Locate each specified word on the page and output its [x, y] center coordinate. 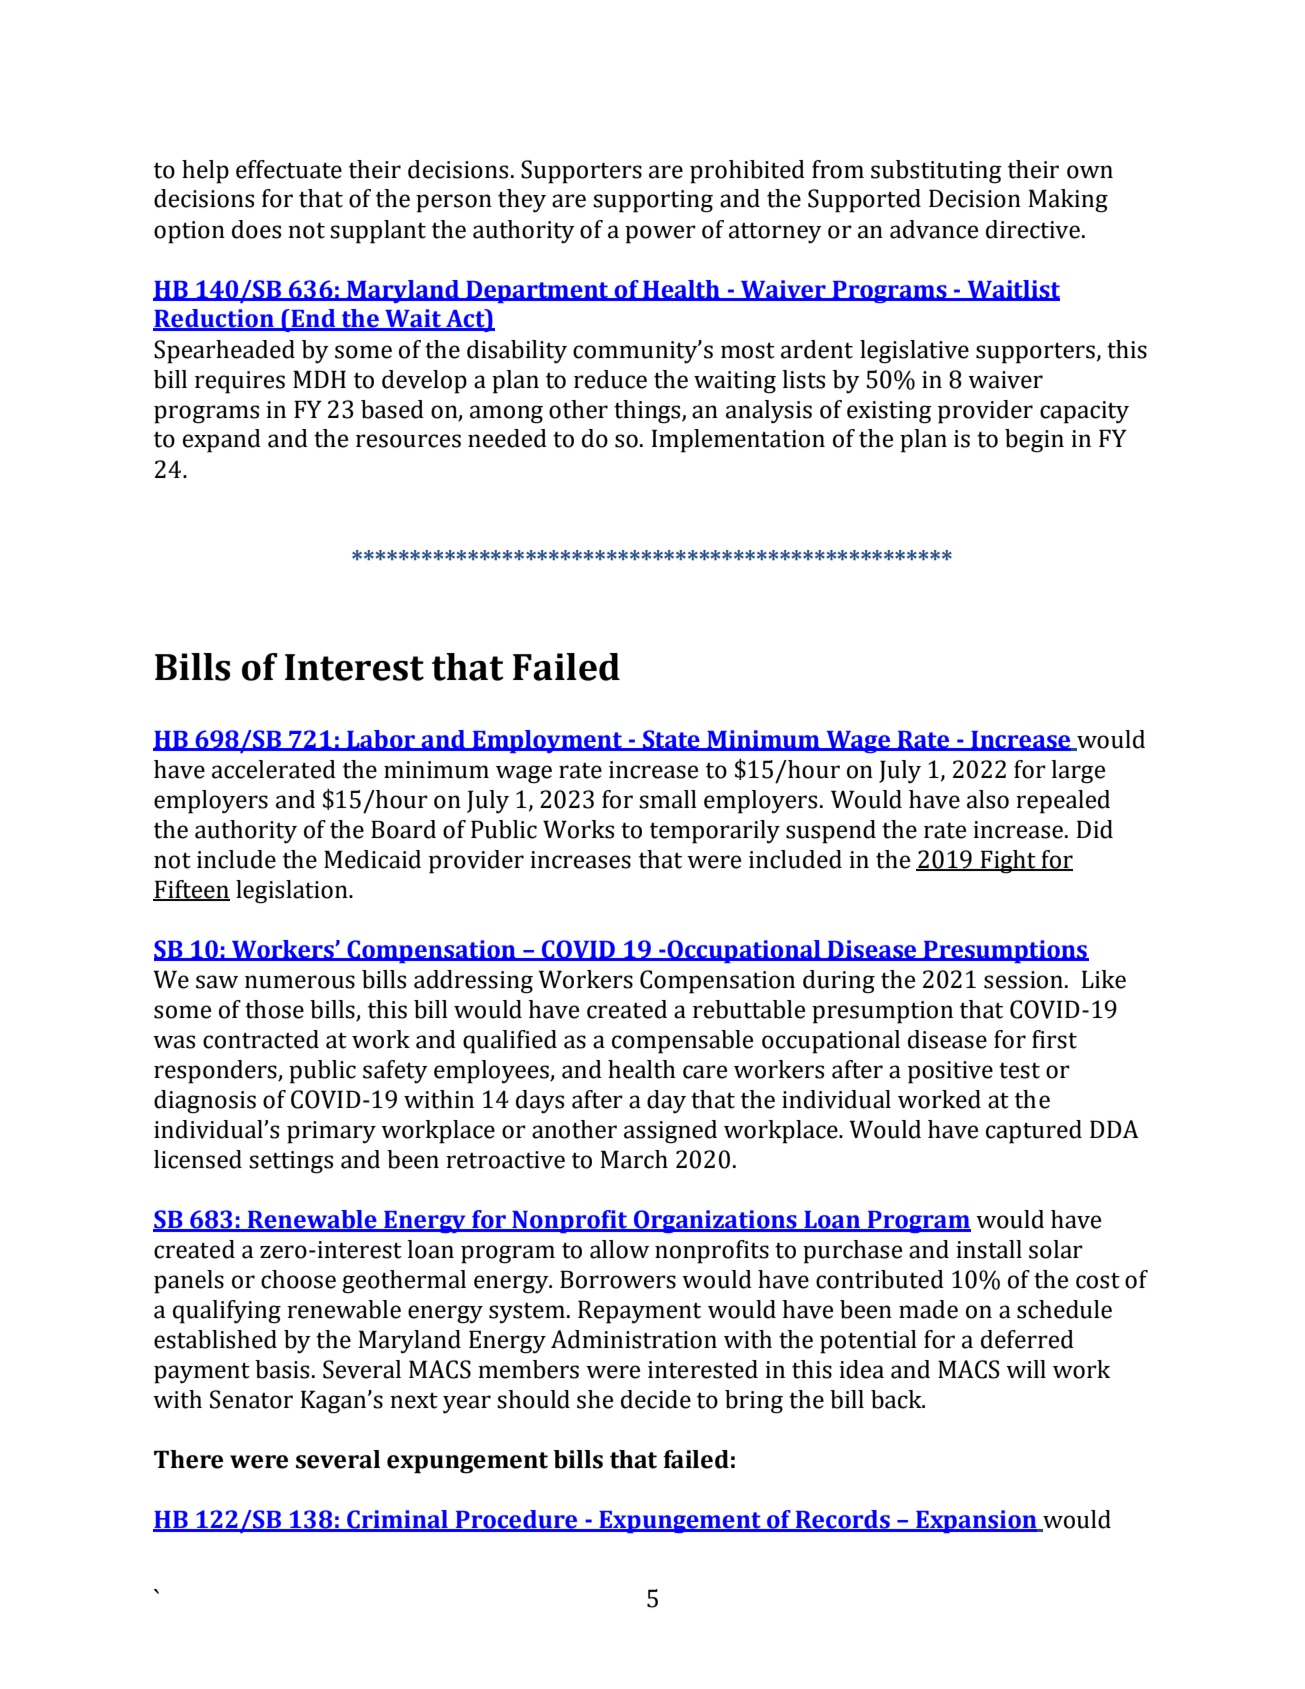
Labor [381, 740]
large [1078, 772]
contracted [261, 1039]
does [256, 229]
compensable [682, 1042]
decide [656, 1399]
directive [1033, 229]
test [1019, 1070]
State [671, 740]
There [188, 1459]
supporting [653, 201]
